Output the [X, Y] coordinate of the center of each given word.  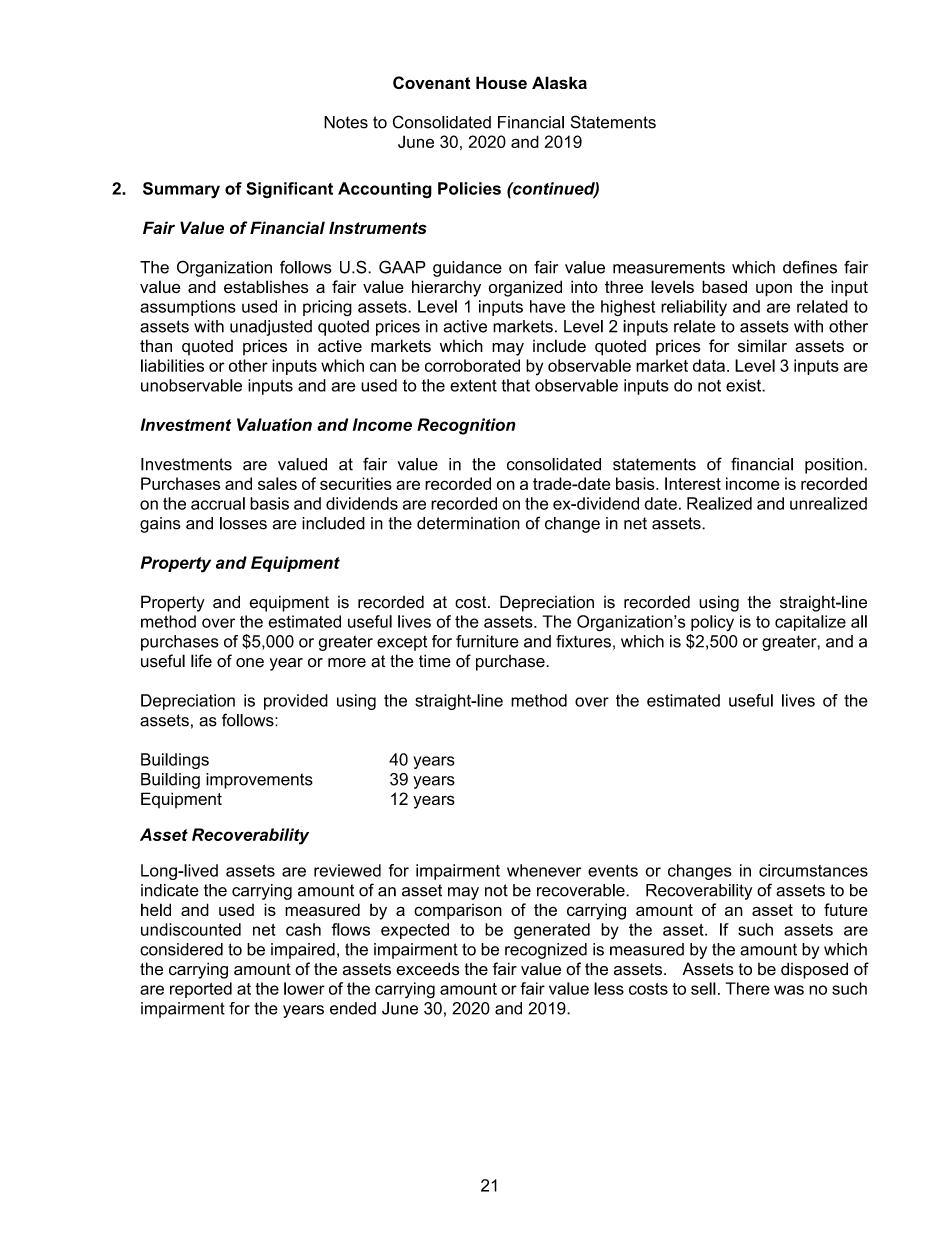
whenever [544, 870]
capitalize [810, 623]
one [250, 663]
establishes [266, 286]
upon [774, 290]
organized [525, 288]
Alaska [559, 82]
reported [201, 990]
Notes [346, 122]
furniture [487, 641]
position [835, 466]
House [501, 82]
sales [277, 483]
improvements [259, 781]
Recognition [466, 426]
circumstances [813, 870]
